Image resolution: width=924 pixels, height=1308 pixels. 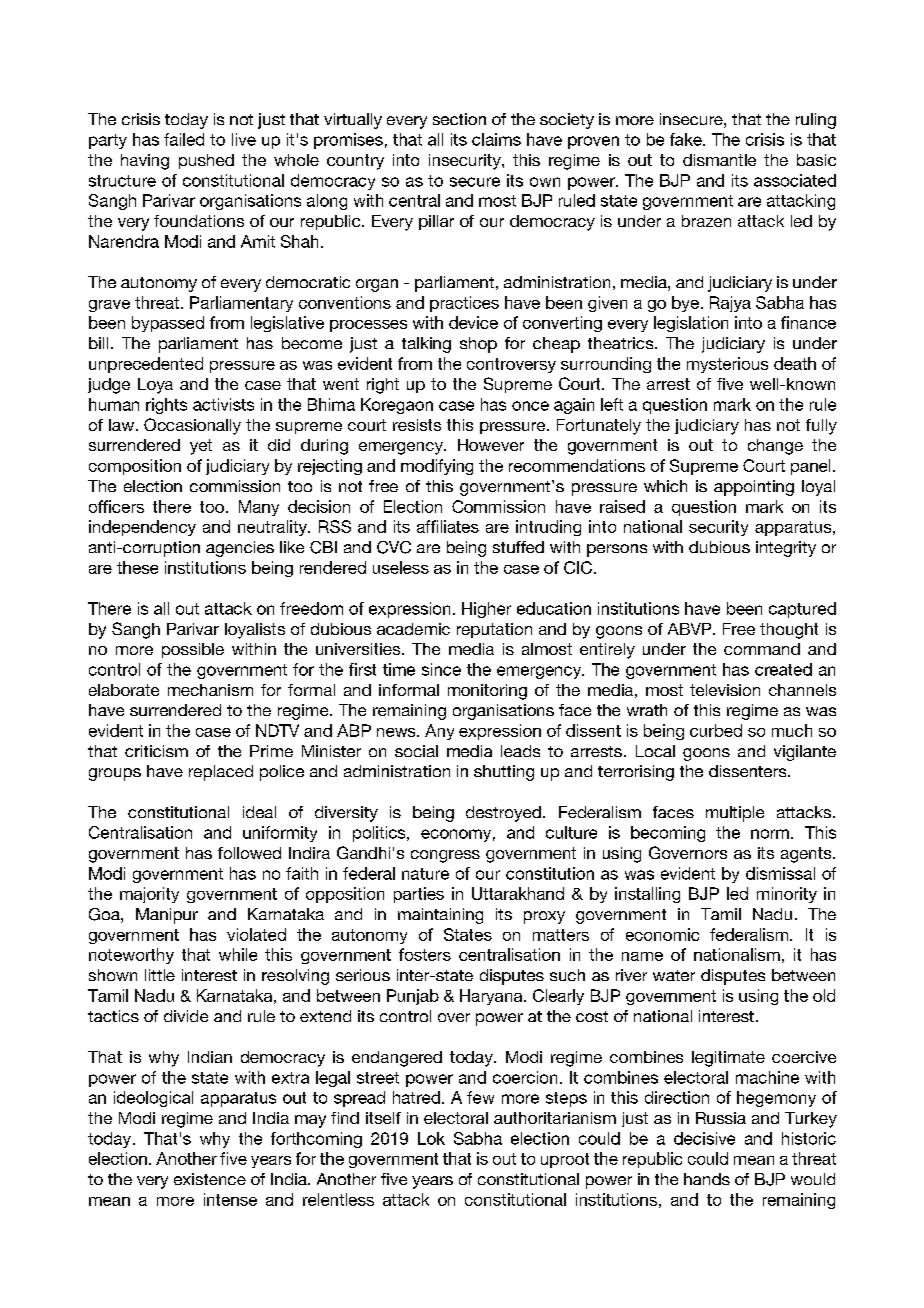 What do you see at coordinates (448, 526) in the screenshot?
I see `affiliates` at bounding box center [448, 526].
